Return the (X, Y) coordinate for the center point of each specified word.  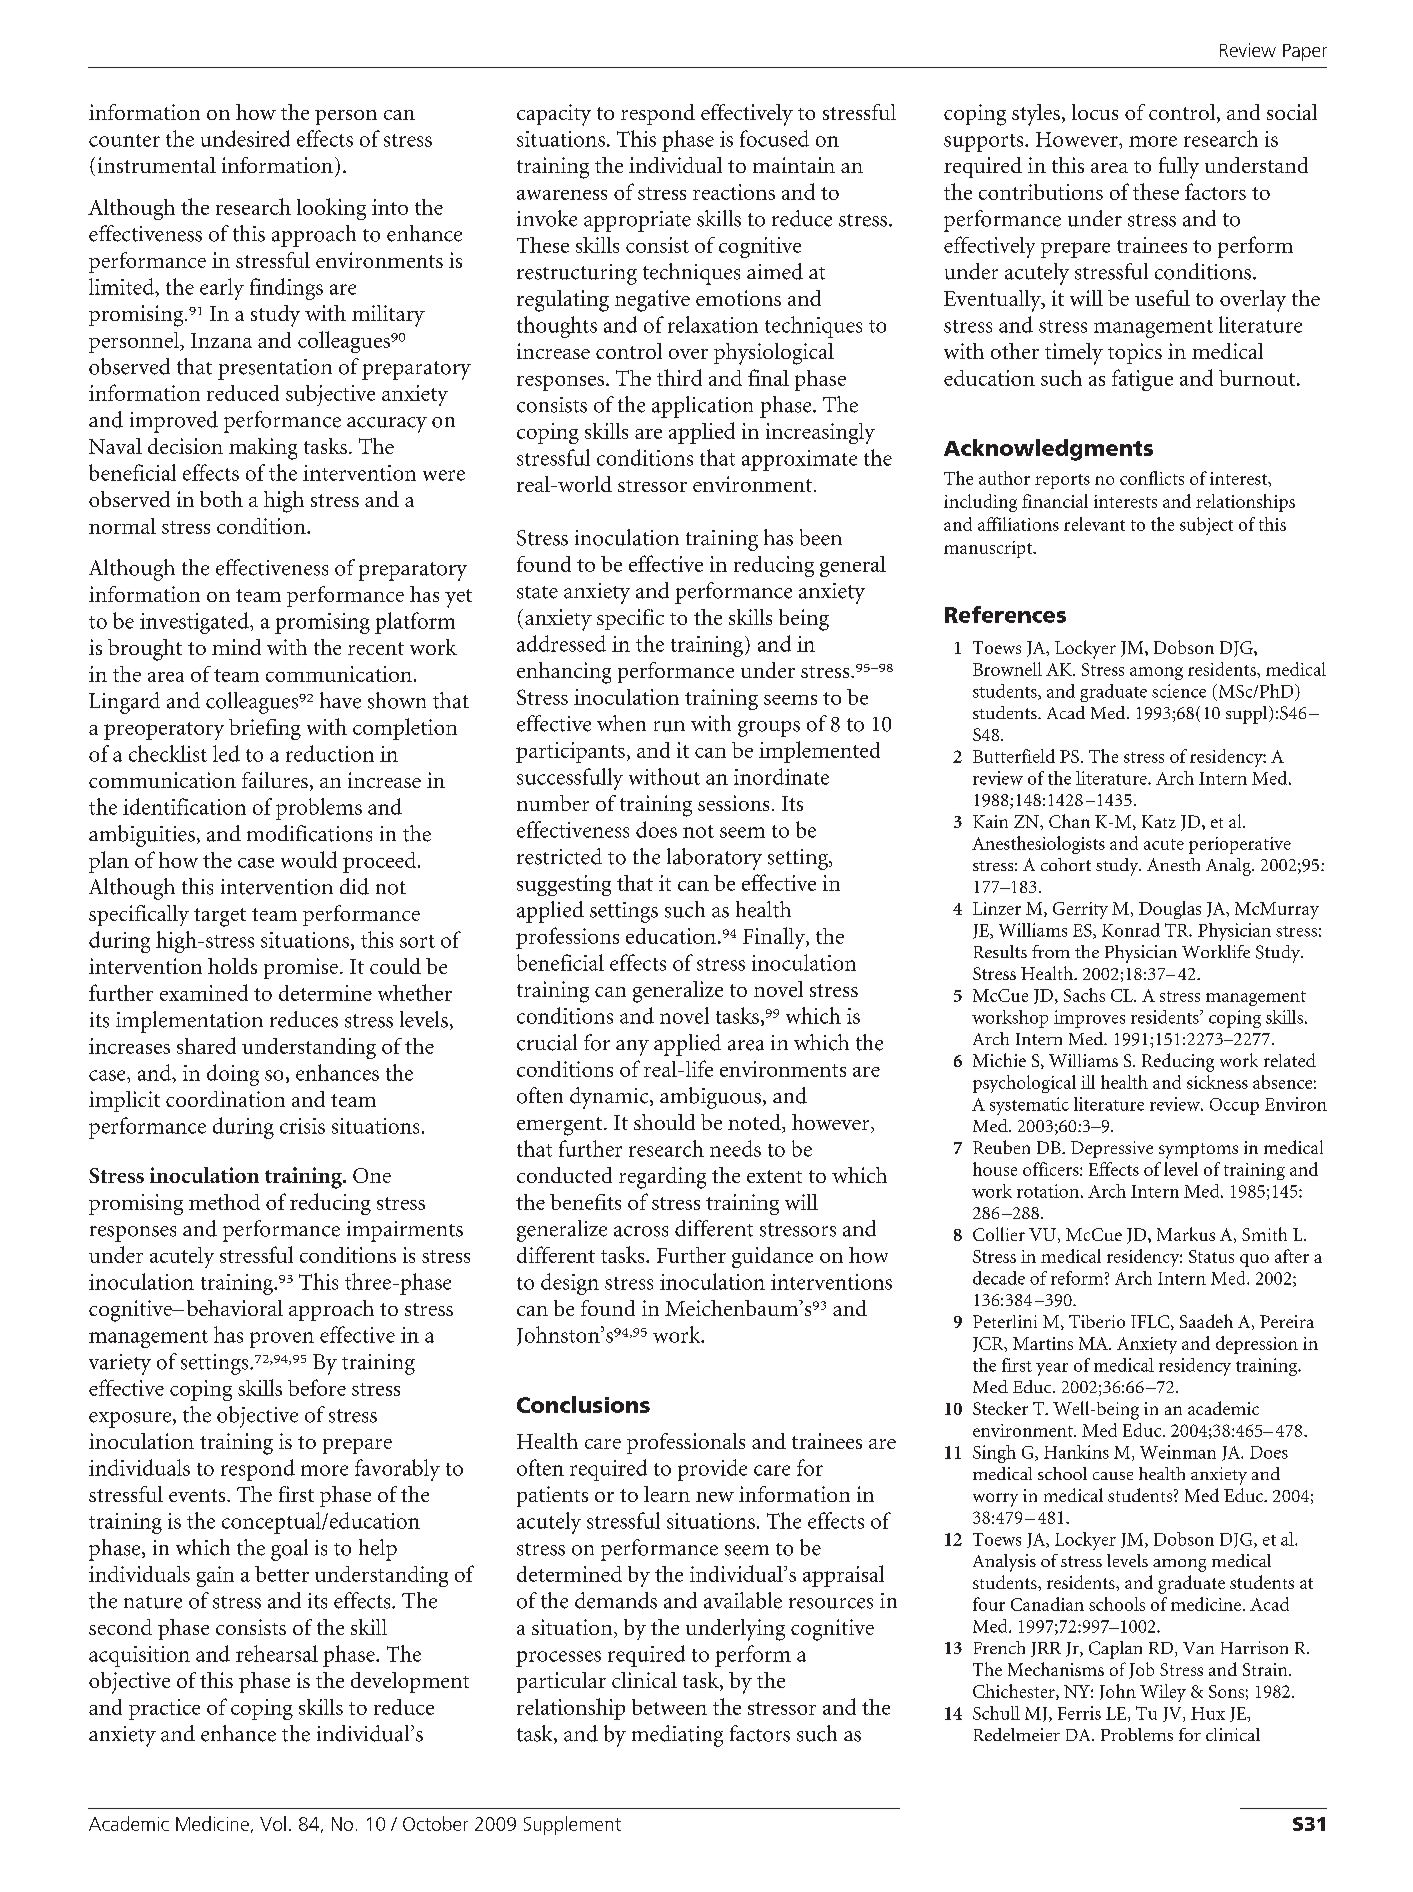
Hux (1208, 1713)
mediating (677, 1736)
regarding (662, 1178)
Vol (273, 1823)
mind (236, 647)
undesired (245, 138)
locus (1095, 112)
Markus (1186, 1234)
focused (774, 138)
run (669, 726)
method (224, 1202)
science (1179, 691)
